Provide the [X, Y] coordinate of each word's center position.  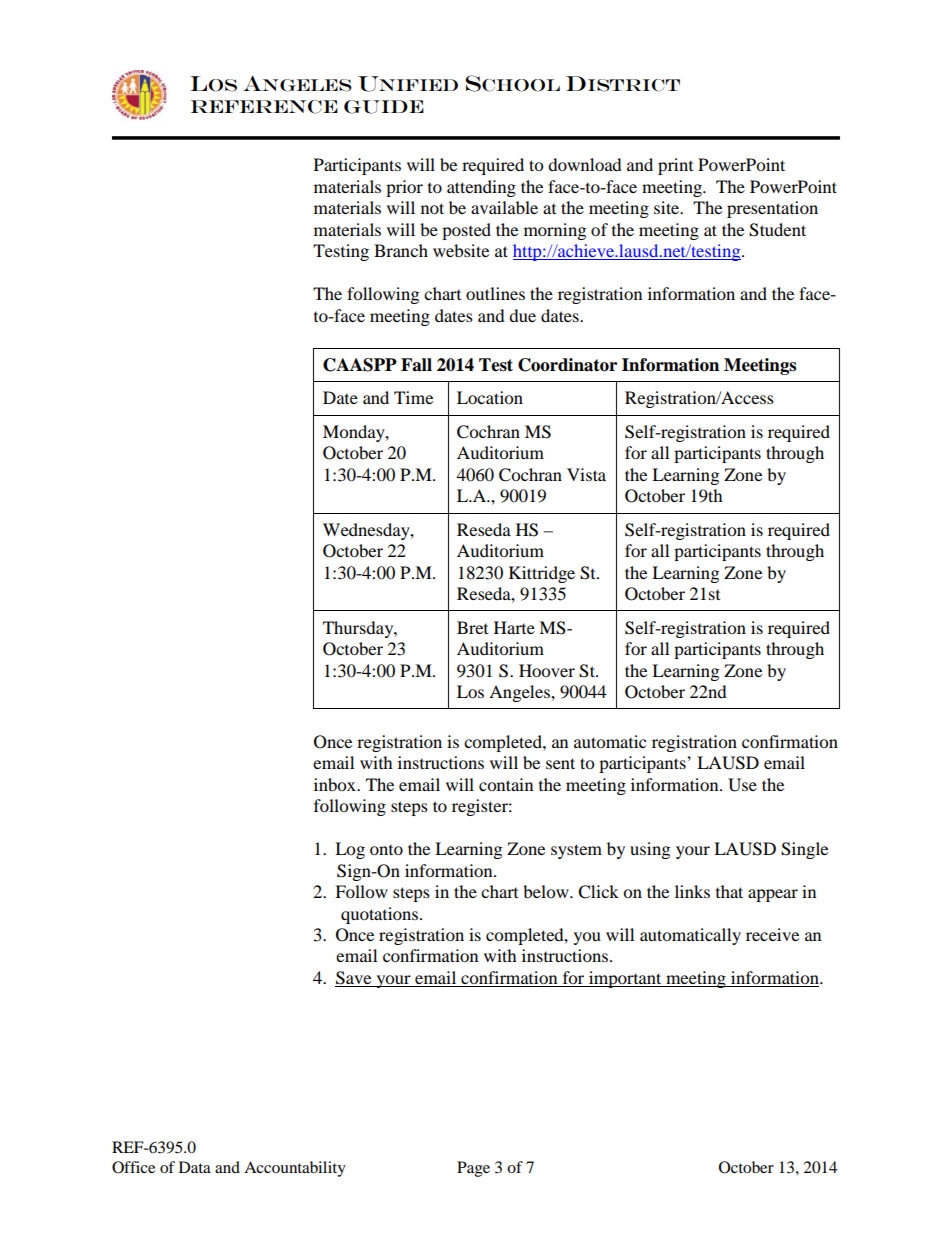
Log [350, 850]
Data [195, 1167]
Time [413, 397]
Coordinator [567, 365]
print [675, 166]
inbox [336, 784]
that [729, 891]
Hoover [547, 670]
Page [473, 1169]
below [547, 891]
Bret [472, 627]
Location [490, 397]
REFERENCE [264, 107]
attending [481, 188]
